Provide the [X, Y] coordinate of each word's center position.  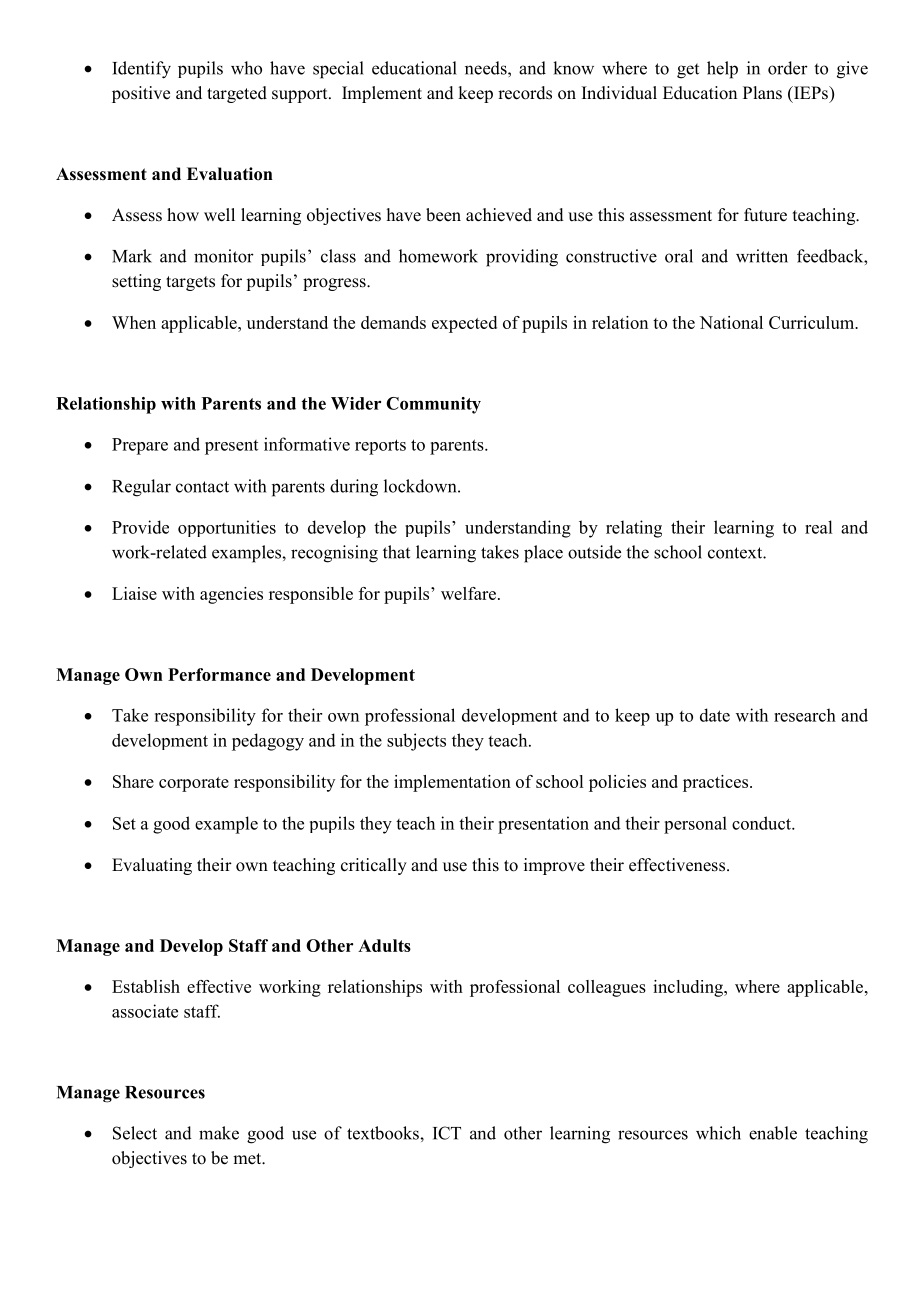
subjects [416, 742]
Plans [762, 93]
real [818, 527]
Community [433, 405]
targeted [237, 94]
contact [202, 487]
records [525, 93]
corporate [194, 784]
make [219, 1133]
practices [717, 783]
